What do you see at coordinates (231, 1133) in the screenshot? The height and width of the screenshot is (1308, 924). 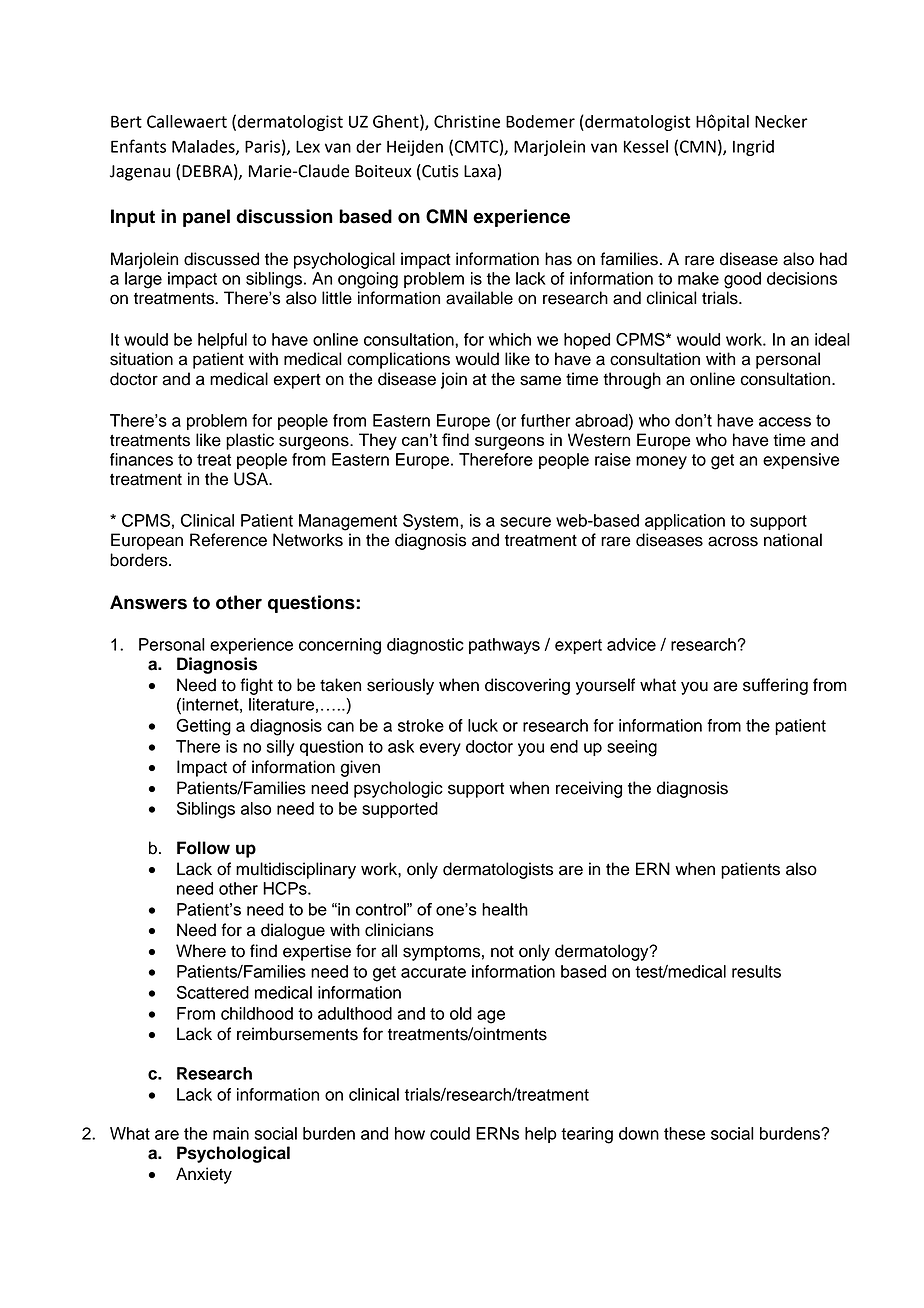 I see `main` at bounding box center [231, 1133].
